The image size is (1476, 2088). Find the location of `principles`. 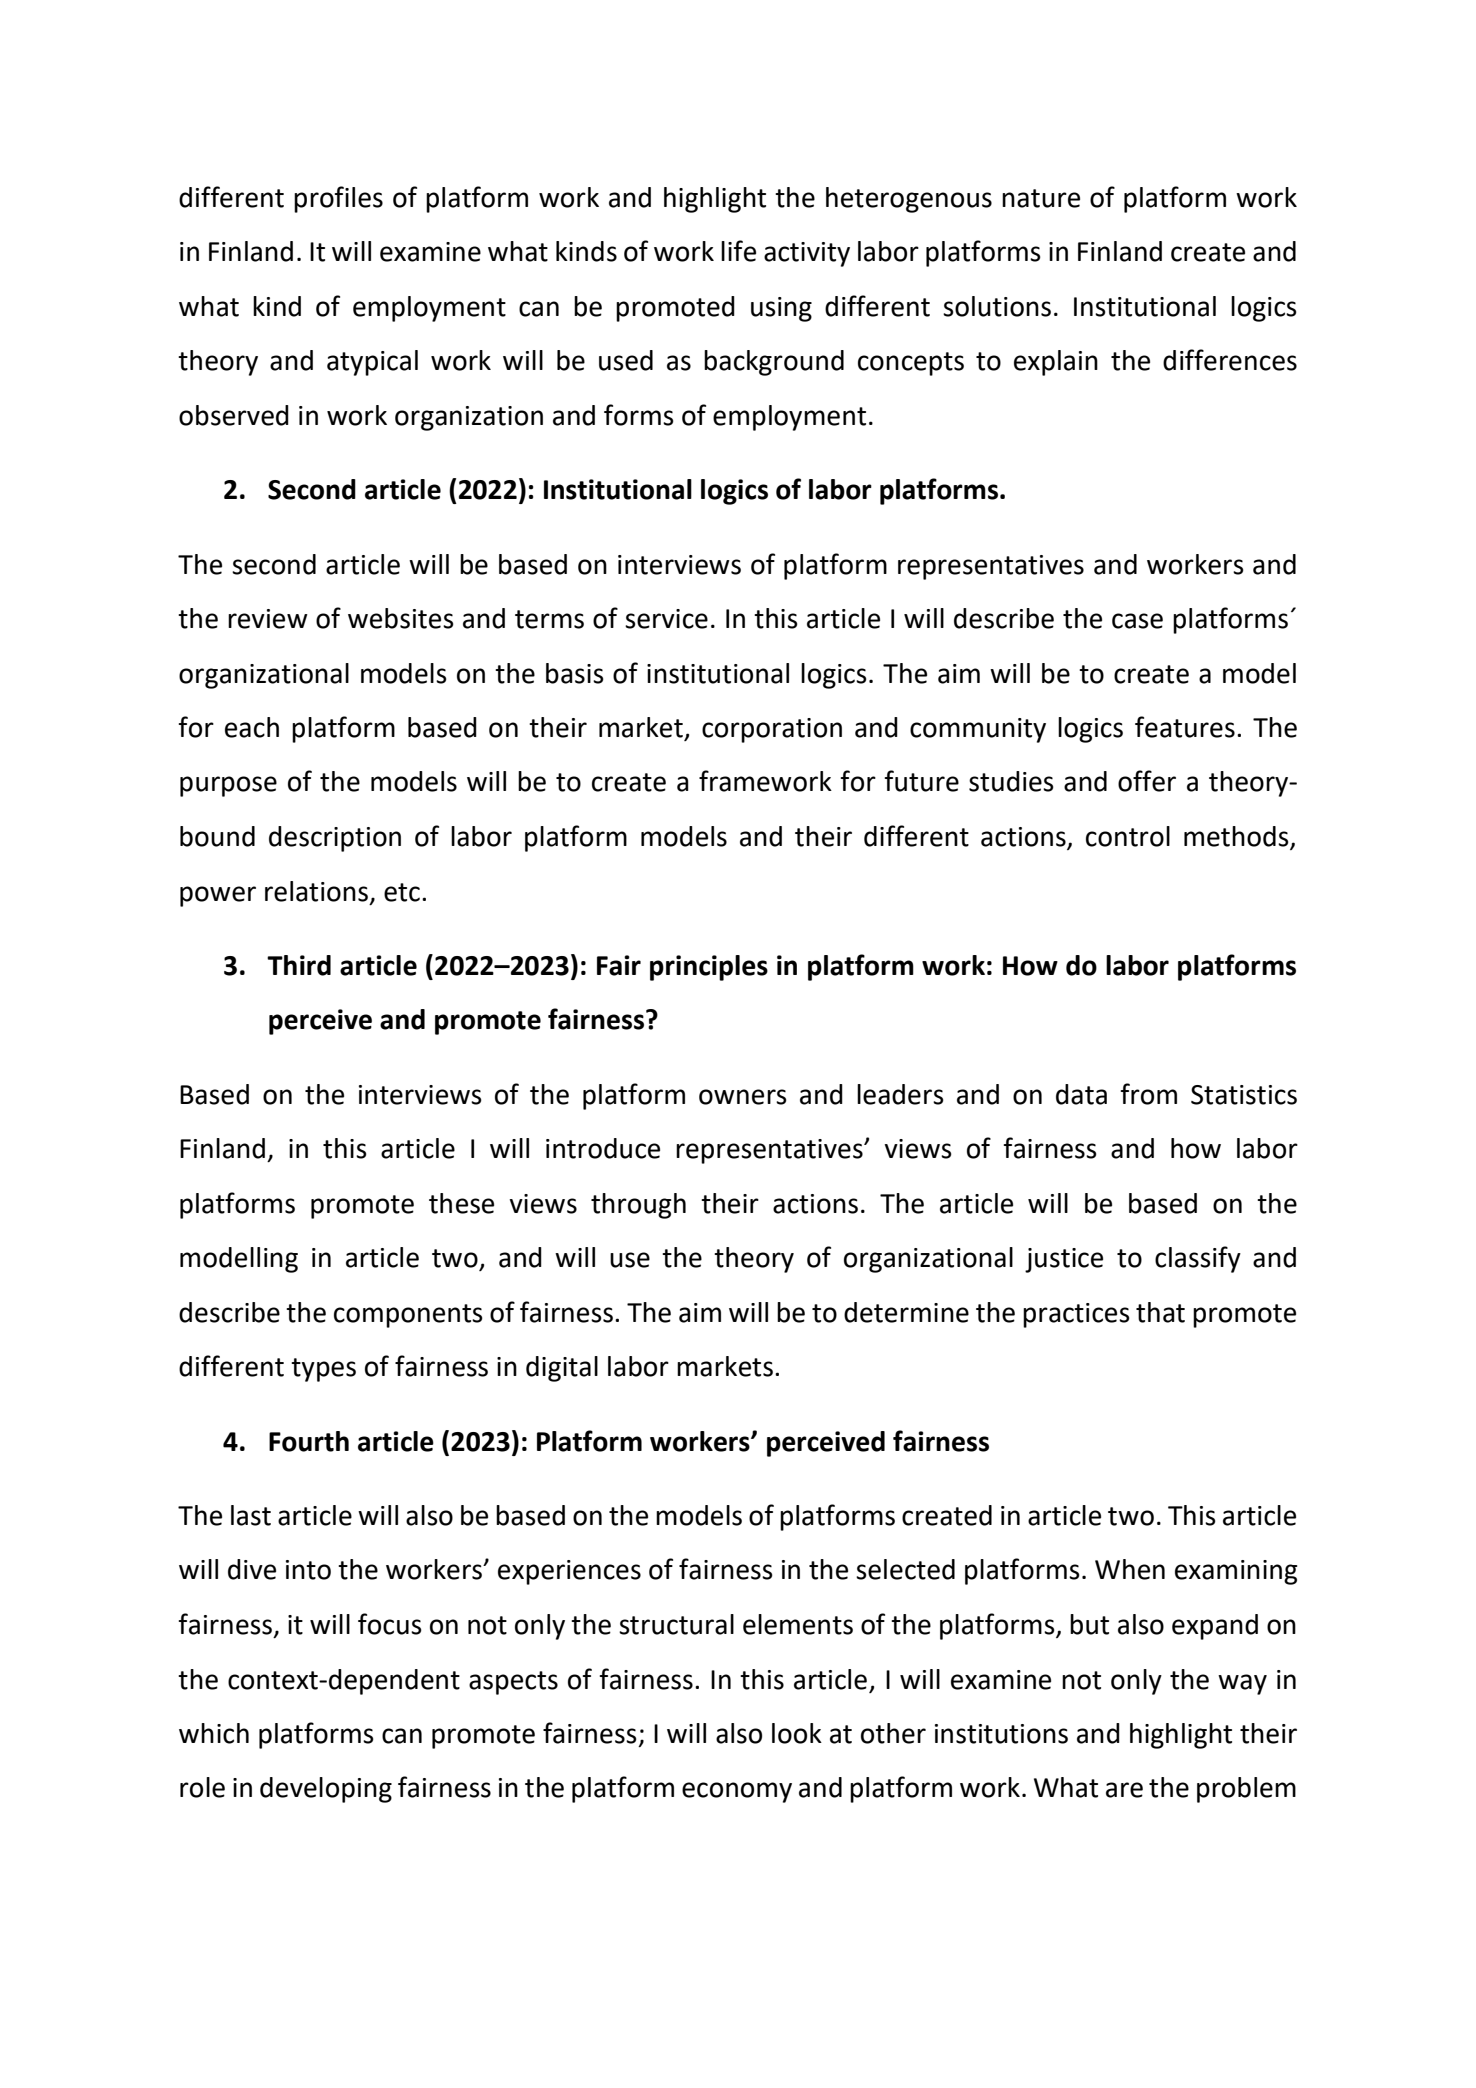

principles is located at coordinates (709, 968).
